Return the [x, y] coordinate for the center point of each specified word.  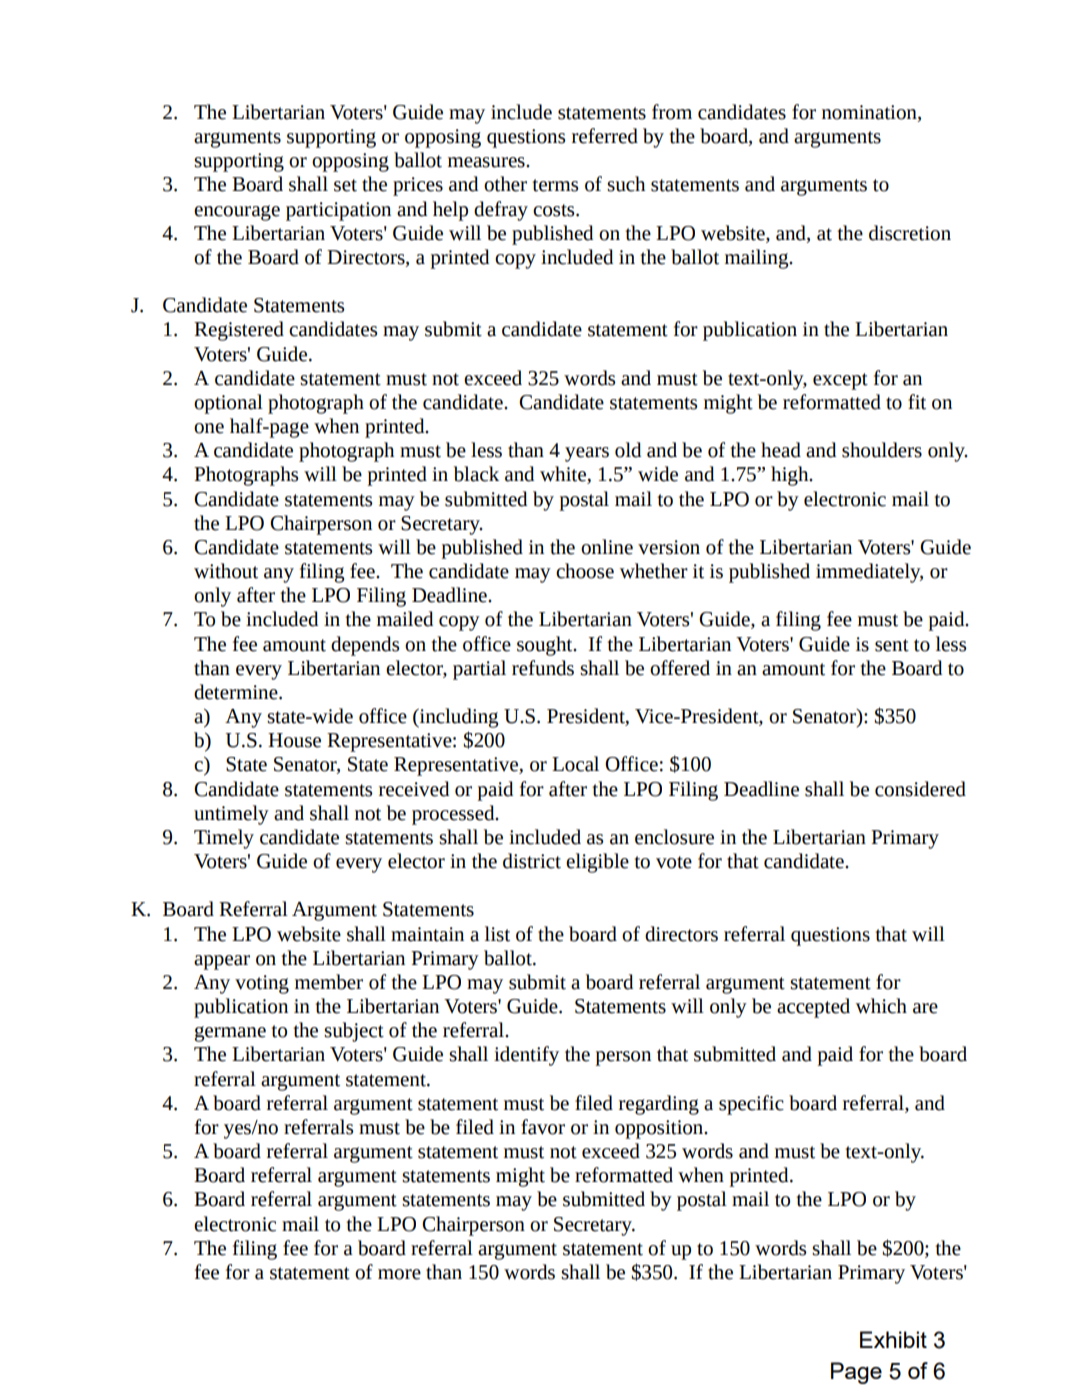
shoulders [882, 450]
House [294, 740]
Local [575, 764]
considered [920, 789]
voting [262, 984]
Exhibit [893, 1339]
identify [526, 1056]
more [399, 1274]
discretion [910, 233]
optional [228, 404]
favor [543, 1127]
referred [605, 136]
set [345, 185]
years [587, 454]
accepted [813, 1008]
